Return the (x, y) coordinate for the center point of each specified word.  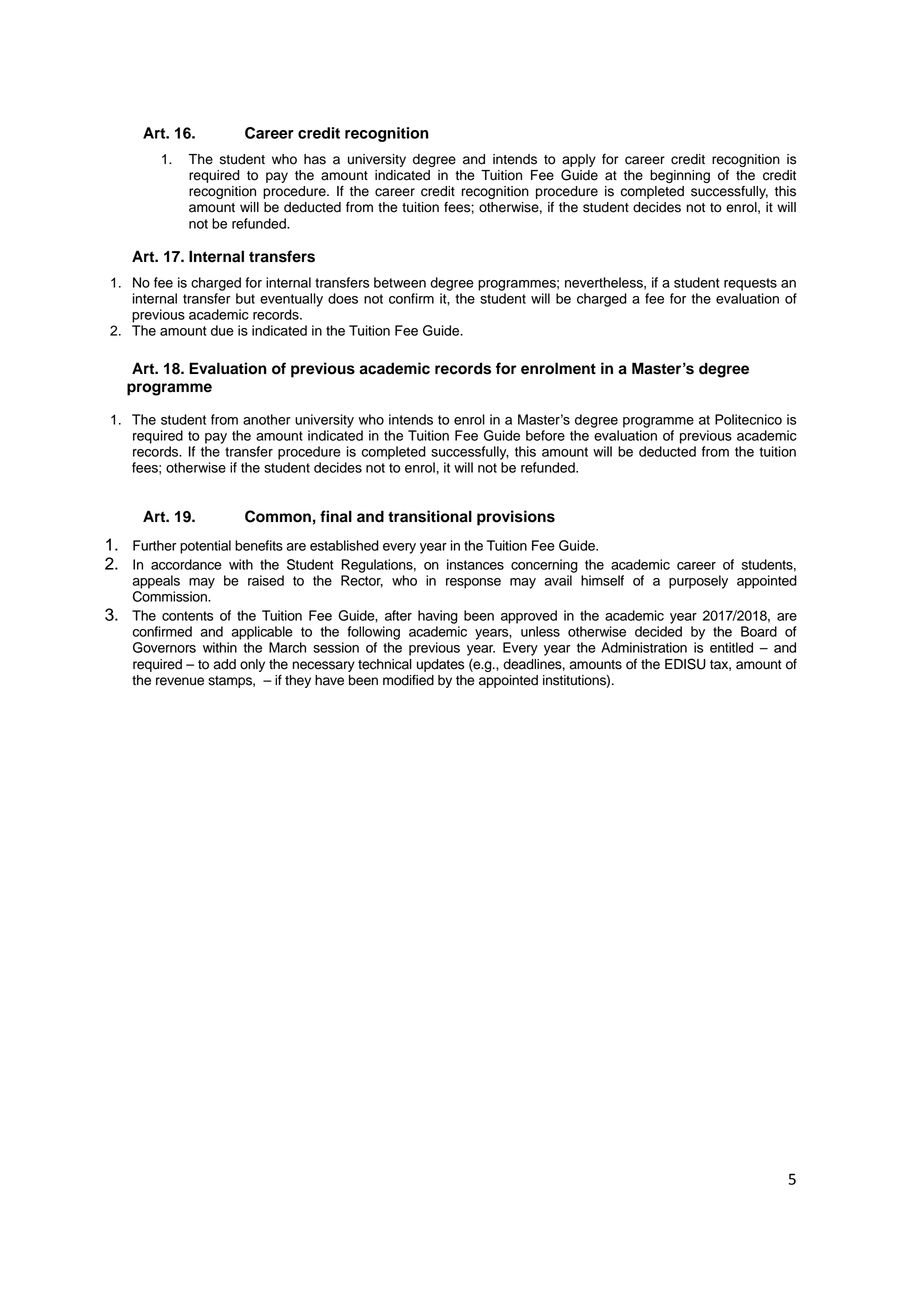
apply (579, 160)
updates (440, 665)
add (225, 664)
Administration (644, 647)
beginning (680, 176)
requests (750, 284)
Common (278, 516)
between (400, 282)
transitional (430, 516)
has (315, 159)
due (222, 330)
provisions (516, 518)
